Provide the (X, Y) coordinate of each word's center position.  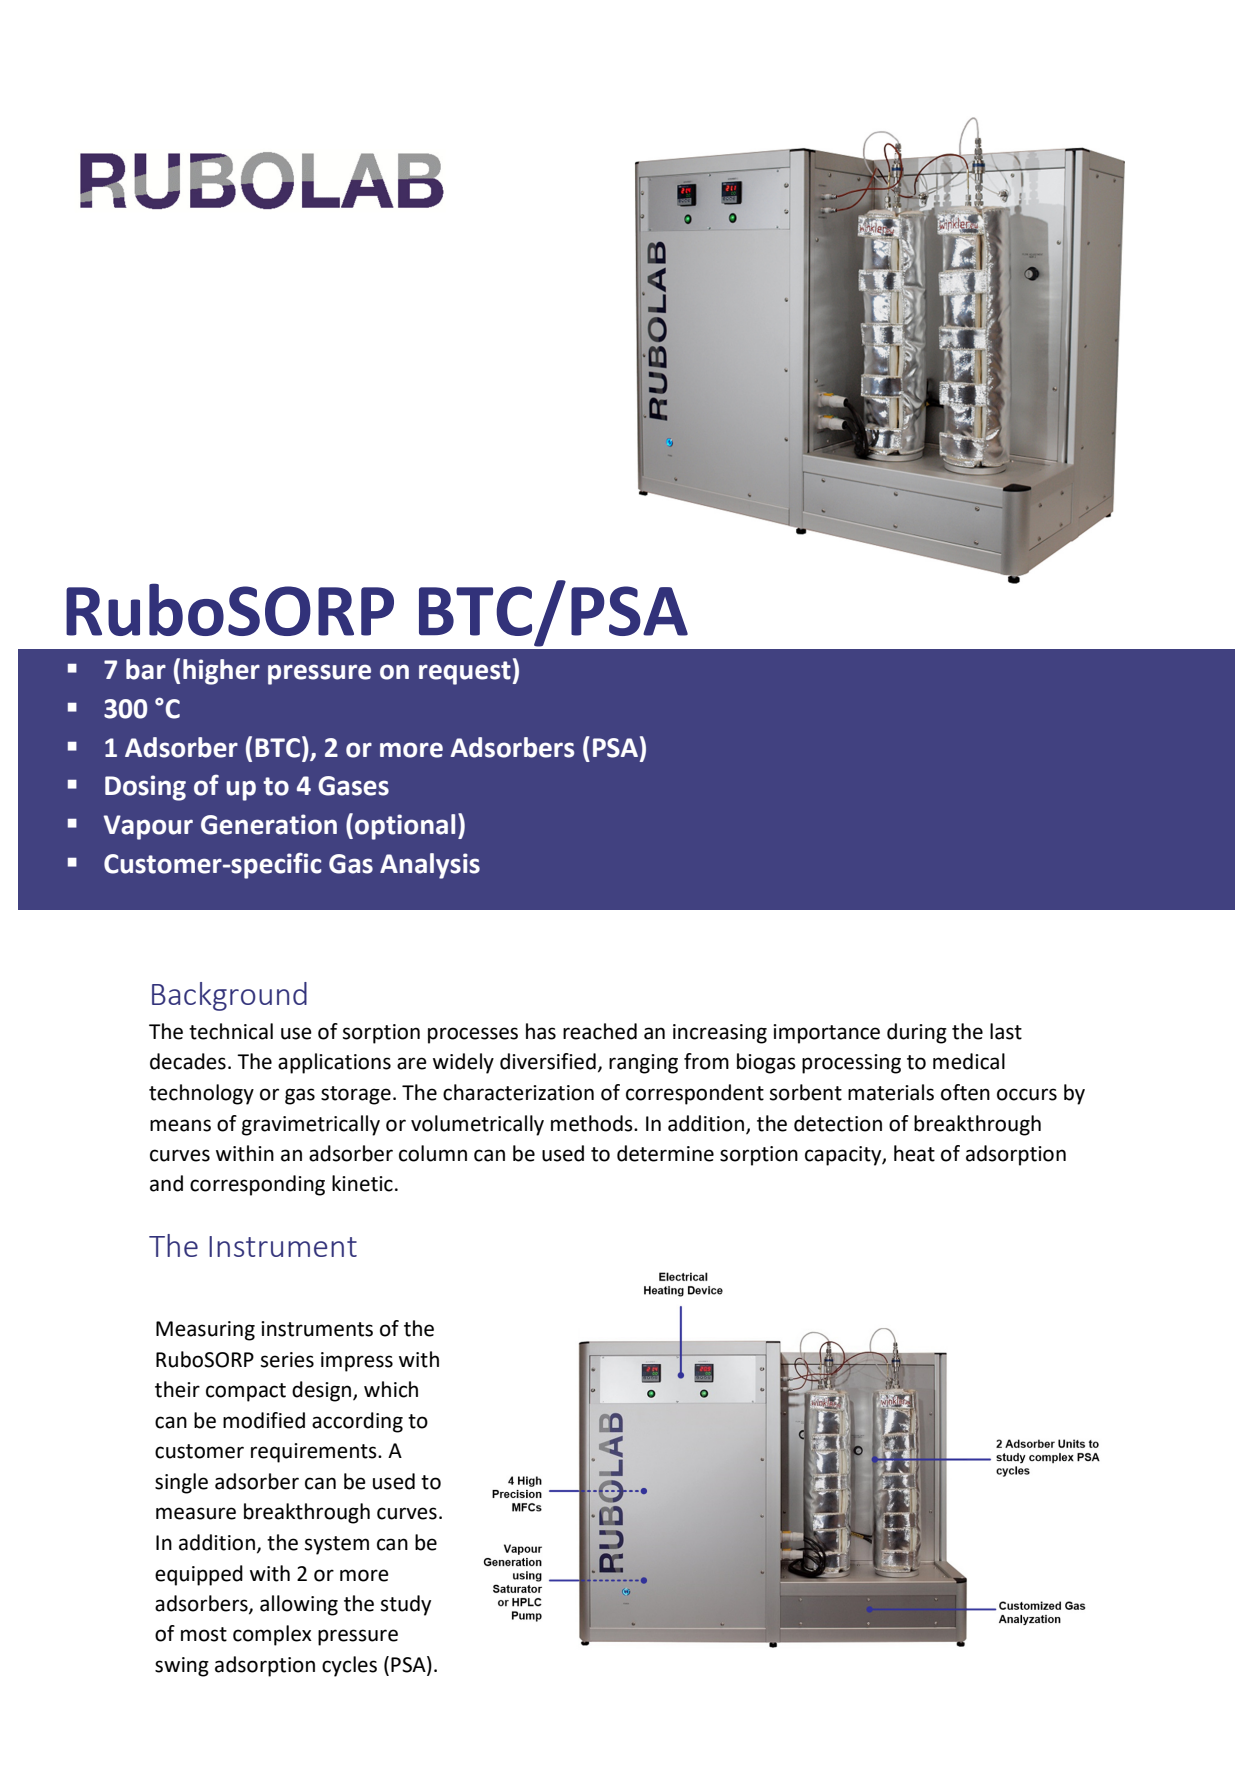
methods (593, 1123)
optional (405, 827)
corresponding (257, 1185)
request (465, 673)
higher (221, 672)
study (406, 1605)
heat (914, 1153)
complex (272, 1635)
